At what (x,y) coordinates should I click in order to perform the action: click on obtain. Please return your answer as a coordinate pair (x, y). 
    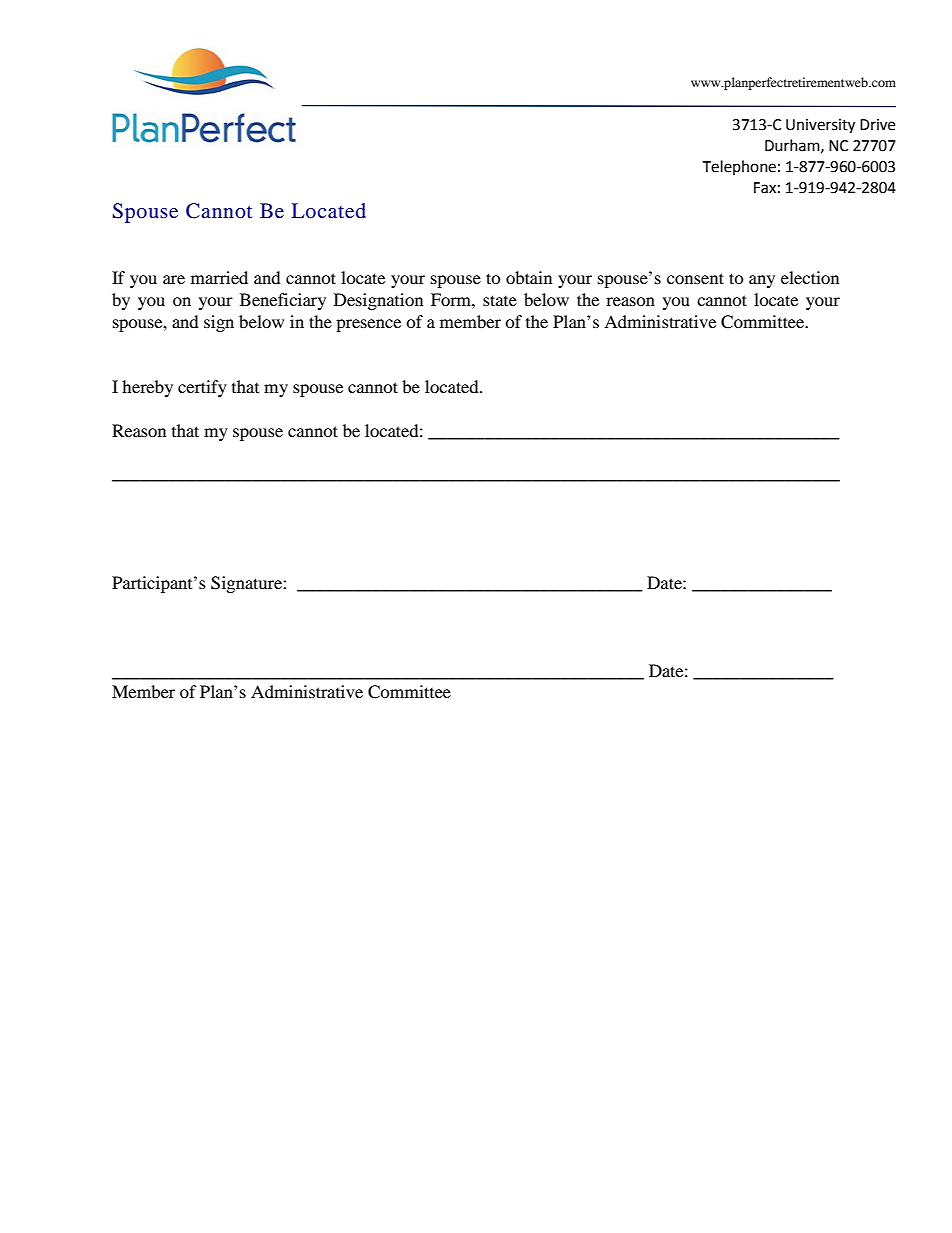
    Looking at the image, I should click on (529, 277).
